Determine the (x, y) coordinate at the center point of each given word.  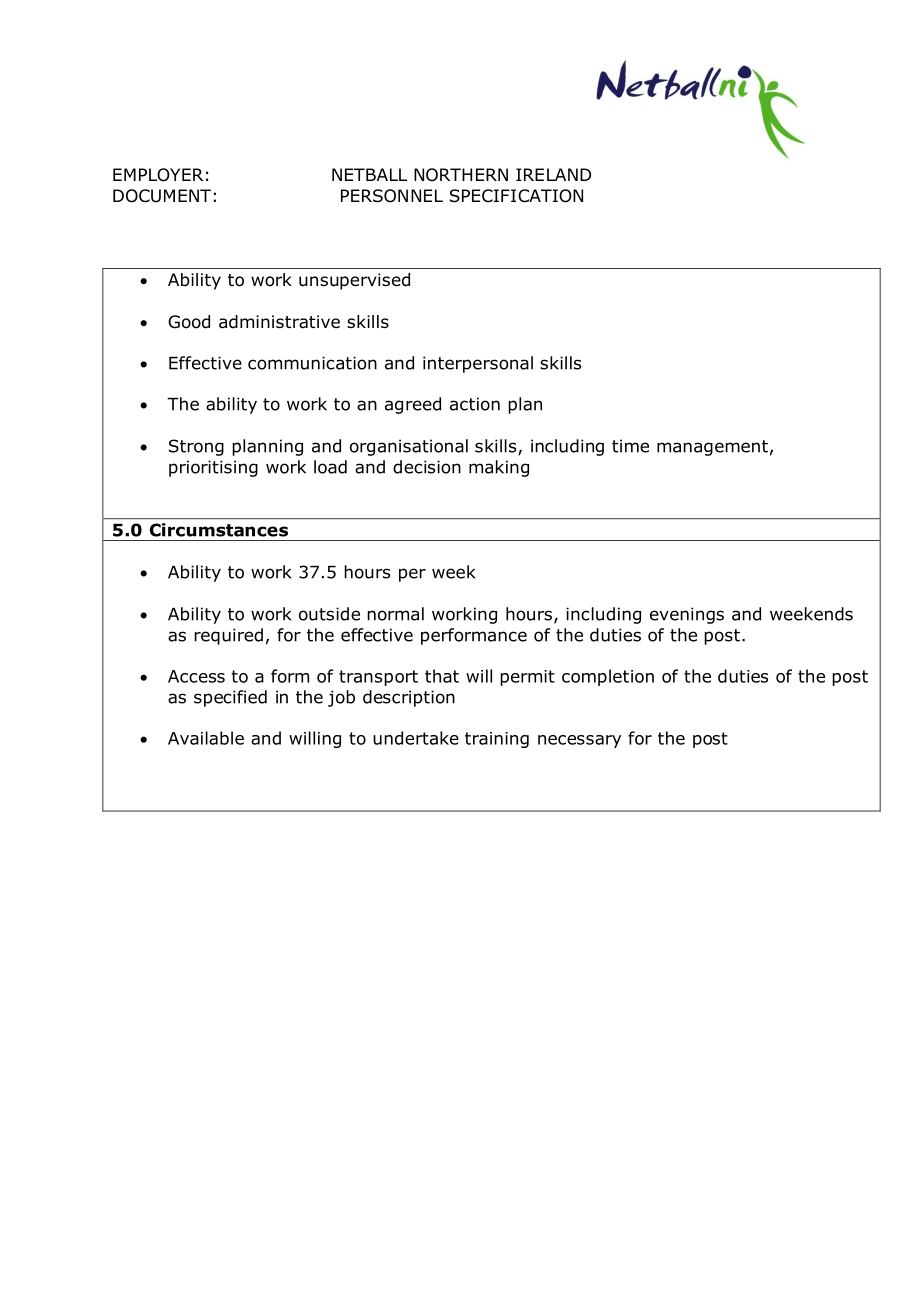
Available (206, 738)
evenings (687, 615)
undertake (416, 738)
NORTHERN (461, 175)
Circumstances (219, 530)
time (630, 446)
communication (312, 363)
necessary (579, 741)
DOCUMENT (162, 196)
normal (395, 614)
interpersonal (478, 364)
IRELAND (553, 174)
